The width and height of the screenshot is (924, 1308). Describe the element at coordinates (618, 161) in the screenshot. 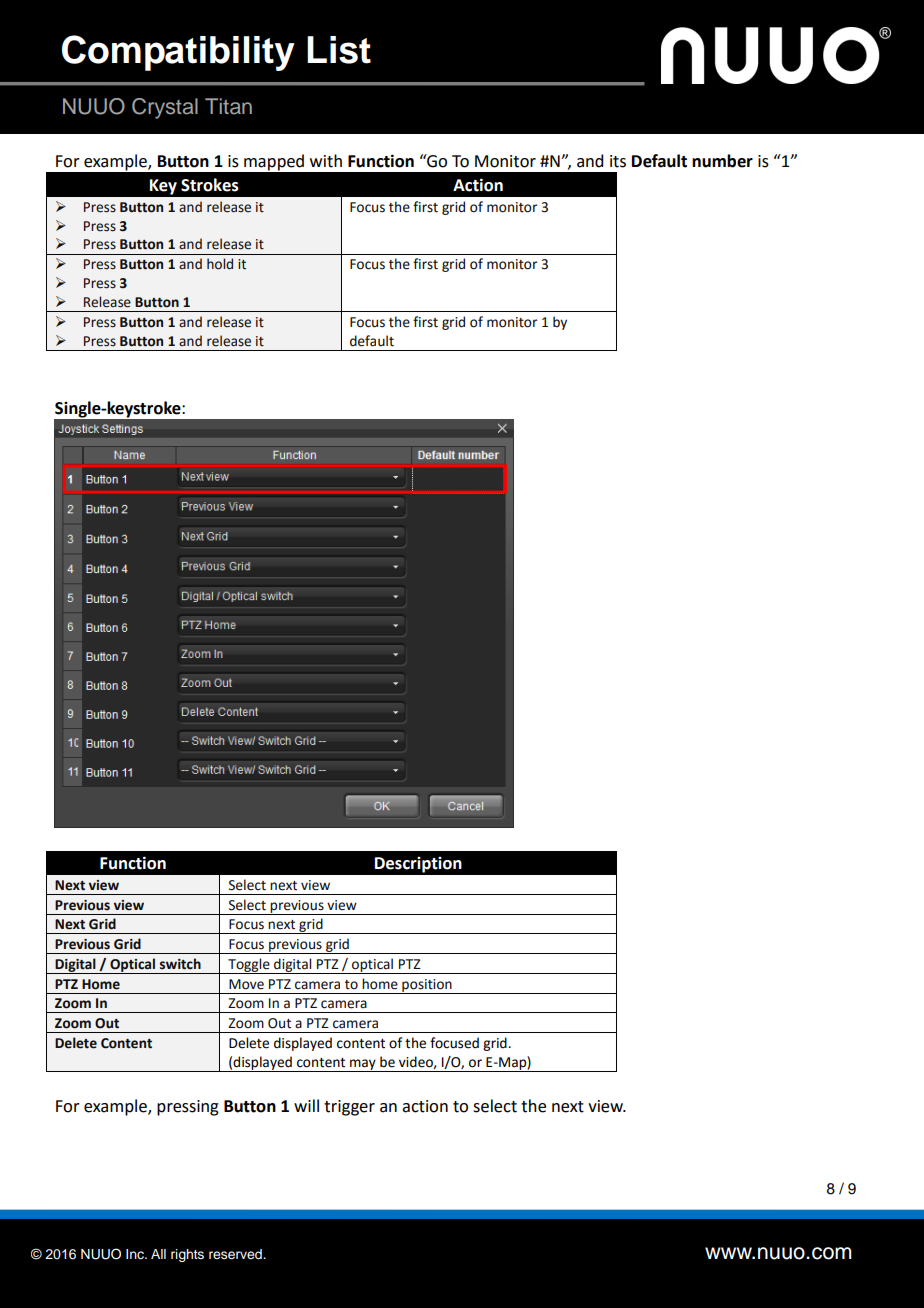

I see `its` at that location.
